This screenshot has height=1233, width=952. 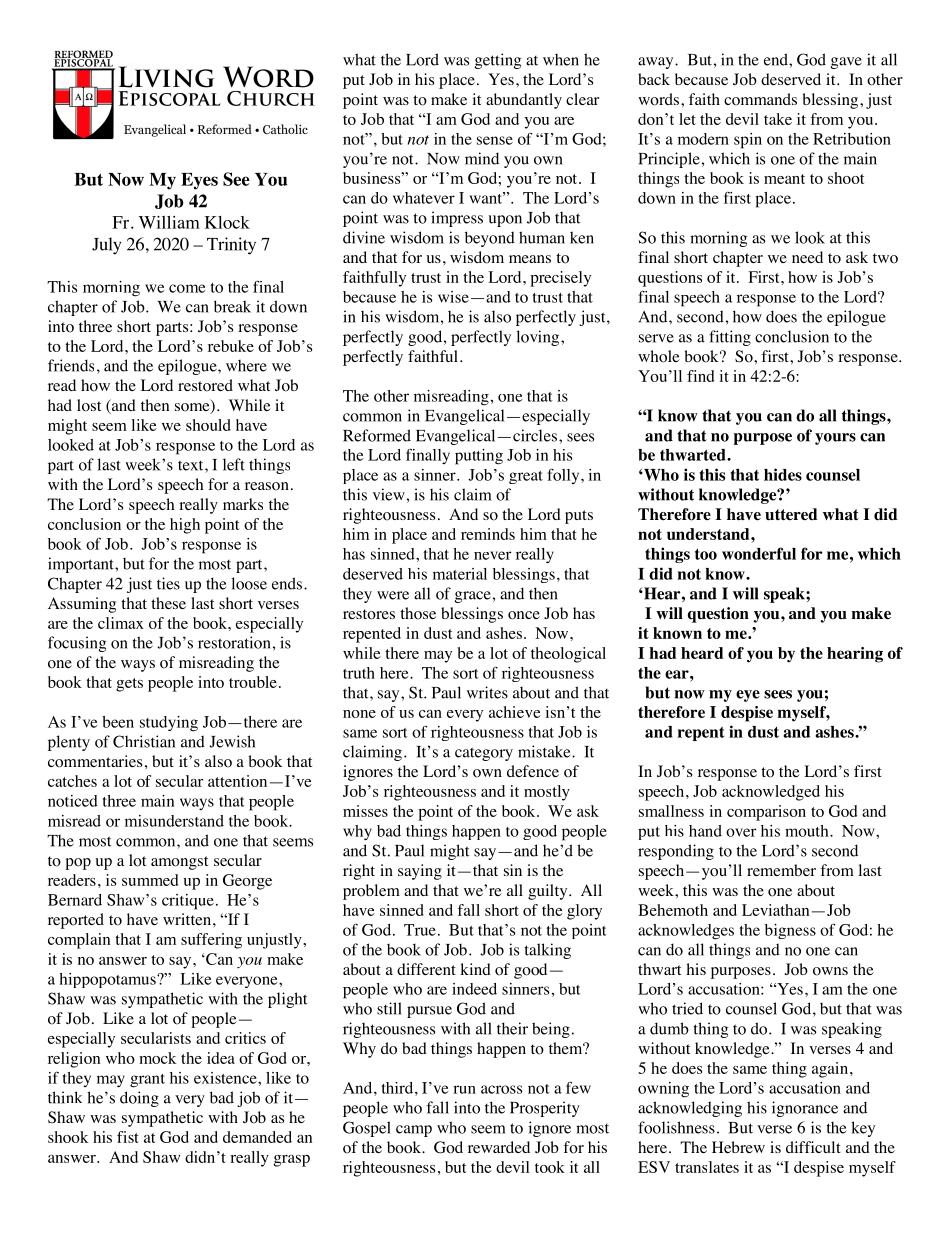 I want to click on wonderful, so click(x=759, y=553).
